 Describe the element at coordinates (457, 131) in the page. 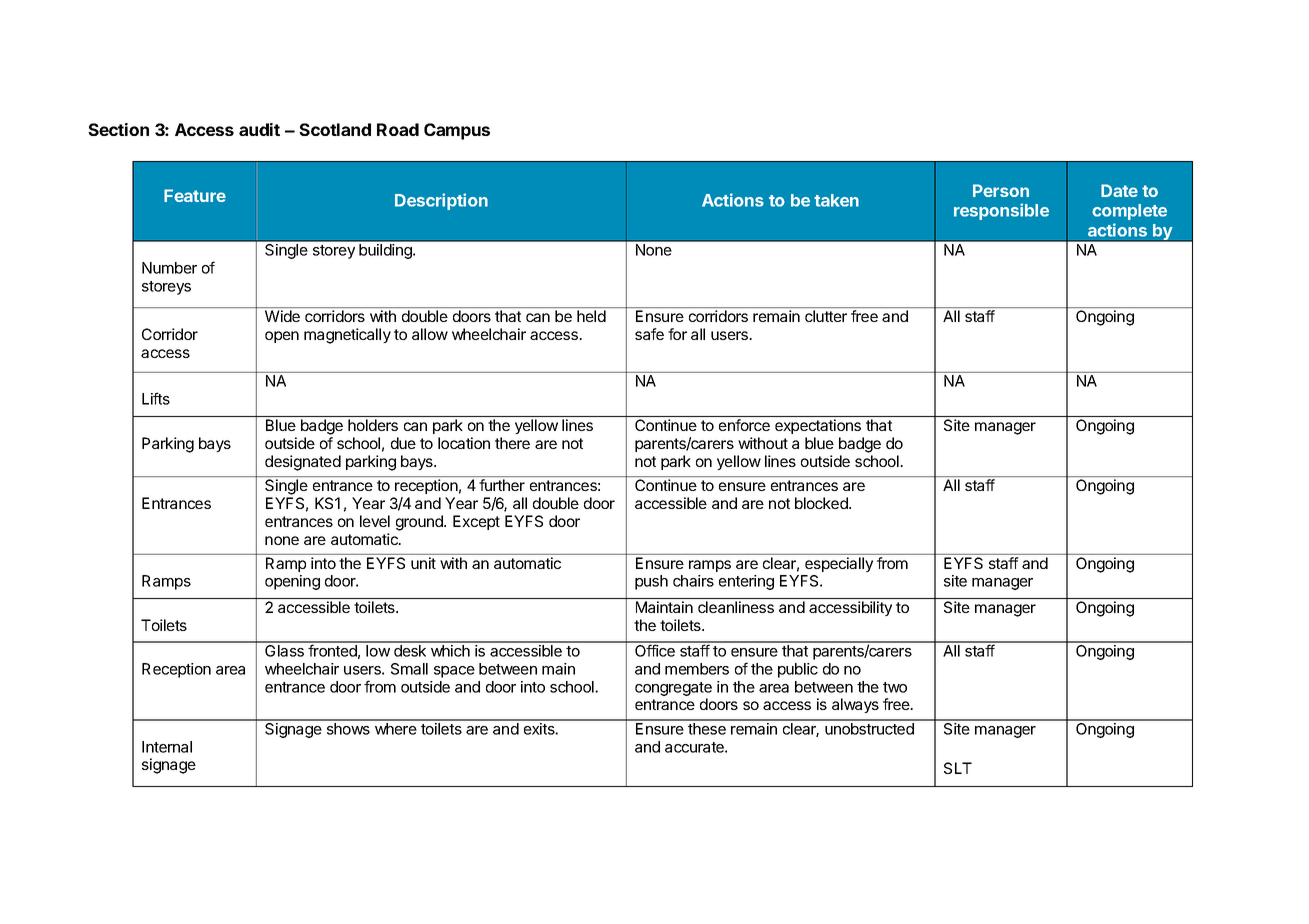

I see `Campus` at that location.
